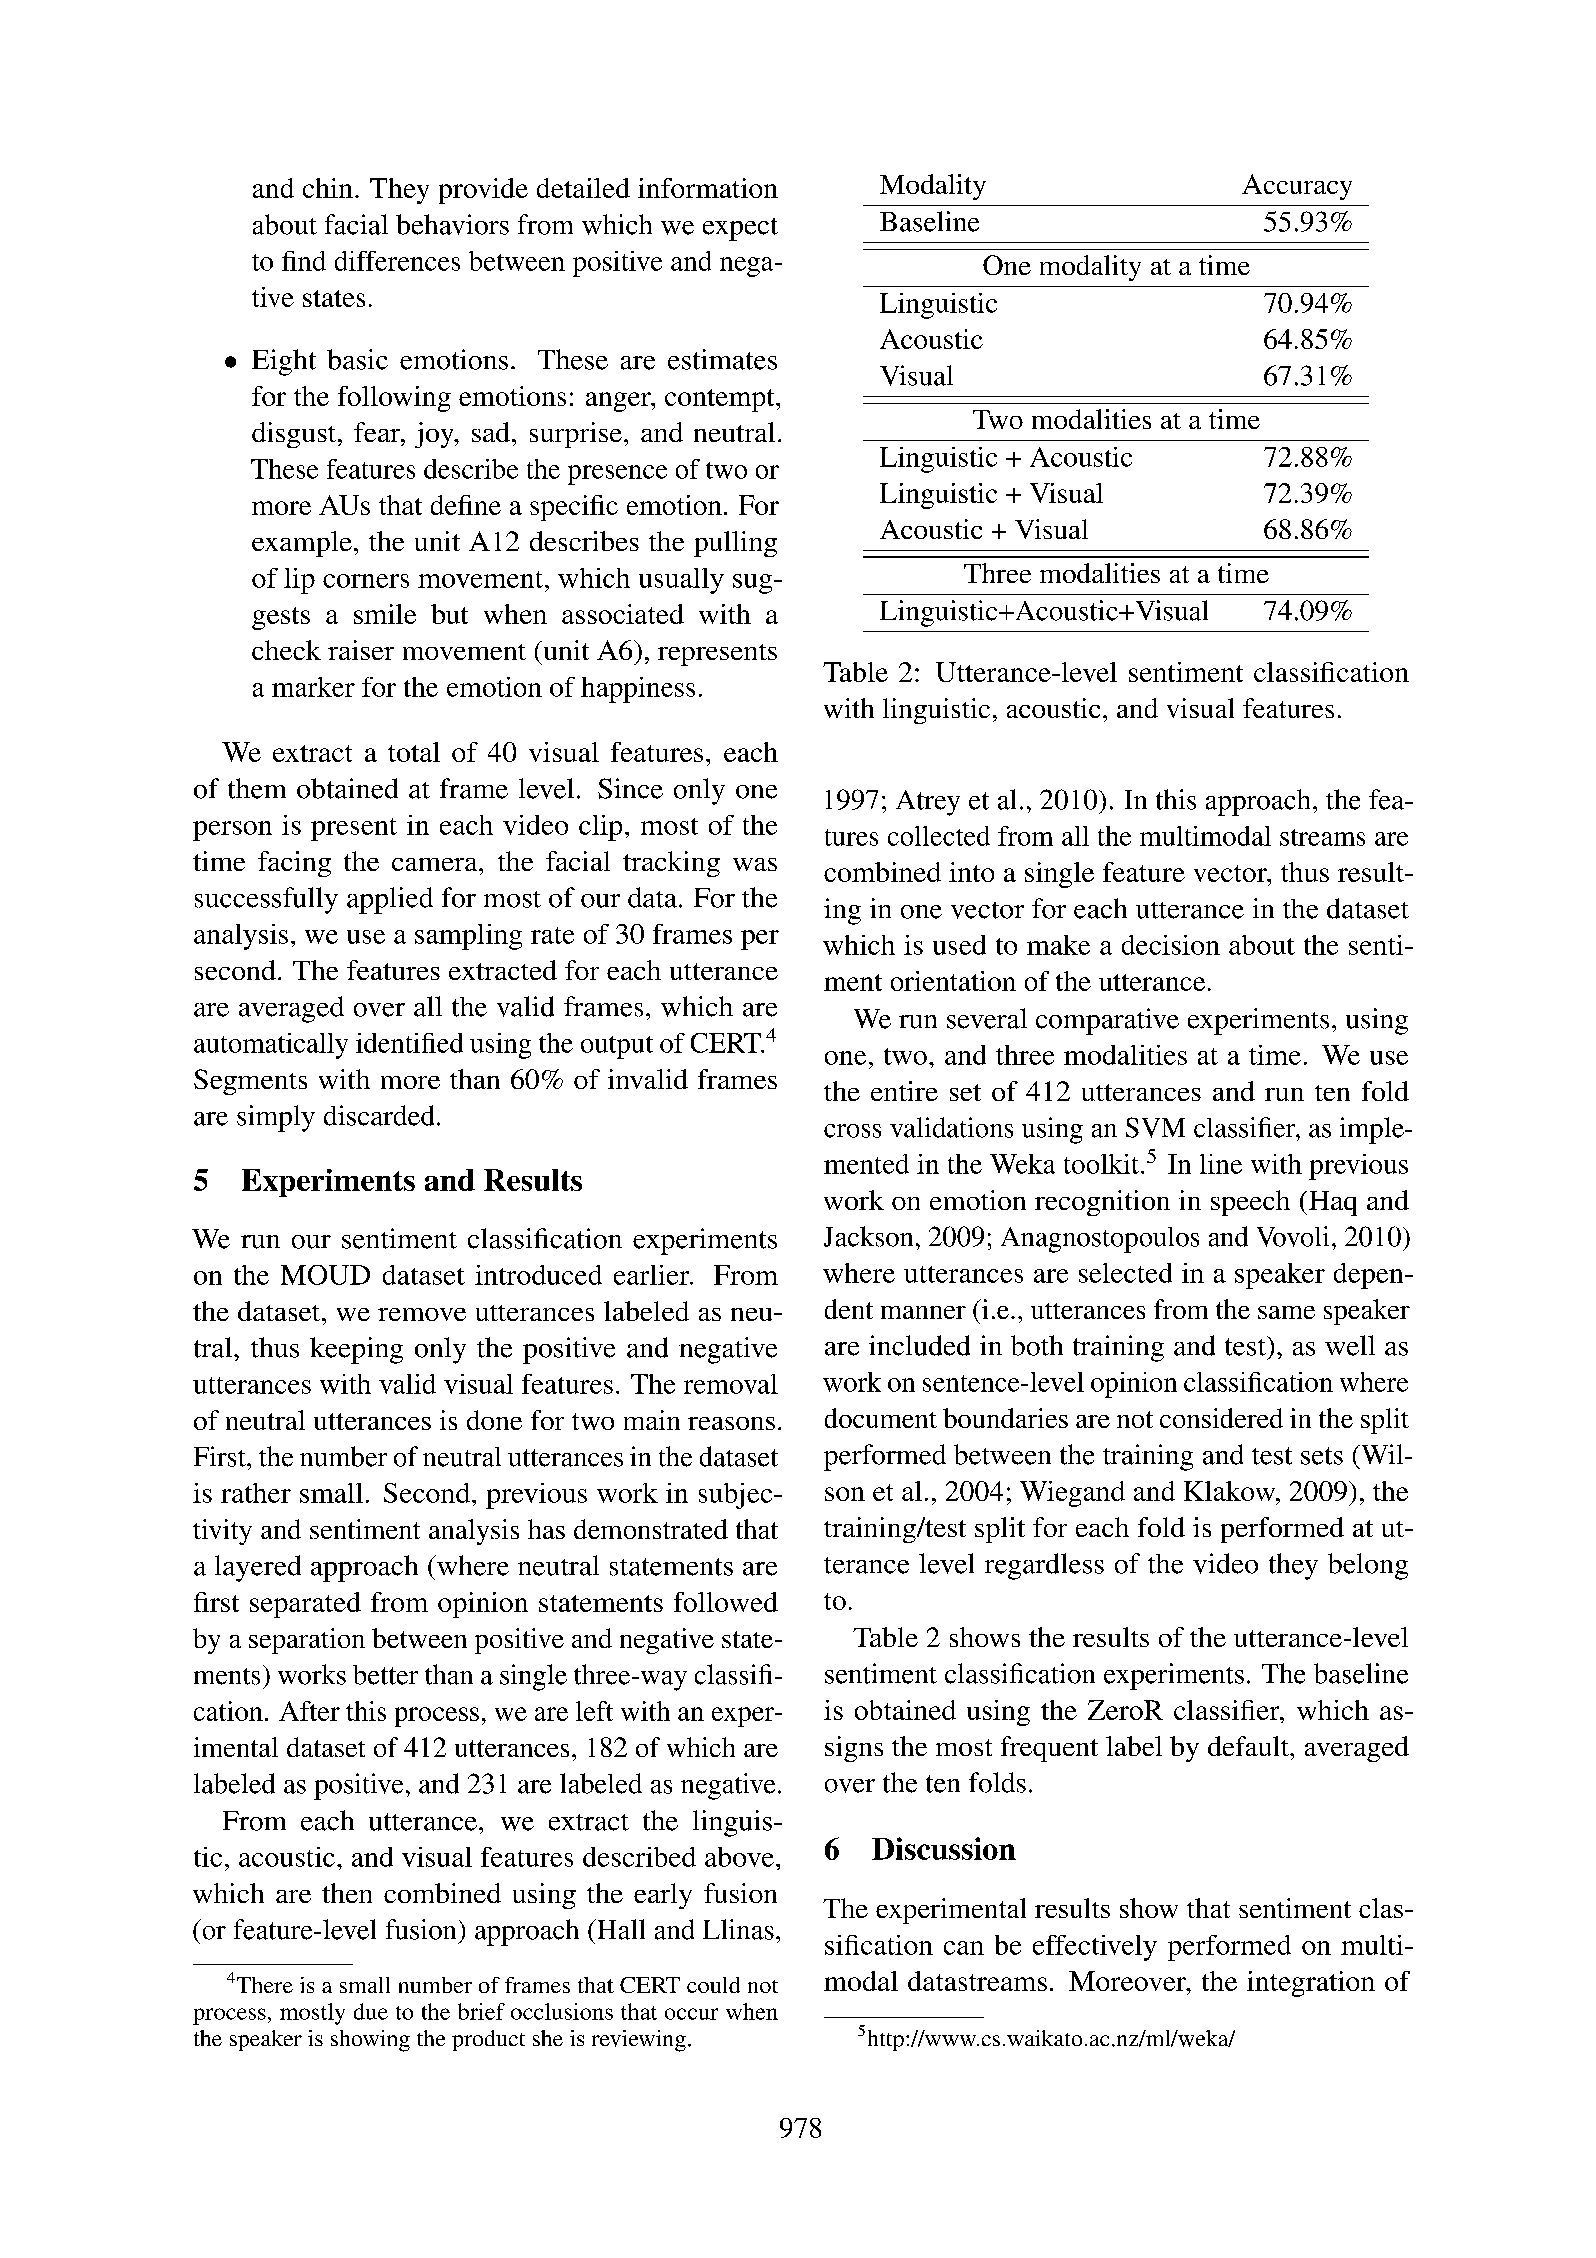 Image resolution: width=1596 pixels, height=2258 pixels. Describe the element at coordinates (397, 261) in the screenshot. I see `differences` at that location.
